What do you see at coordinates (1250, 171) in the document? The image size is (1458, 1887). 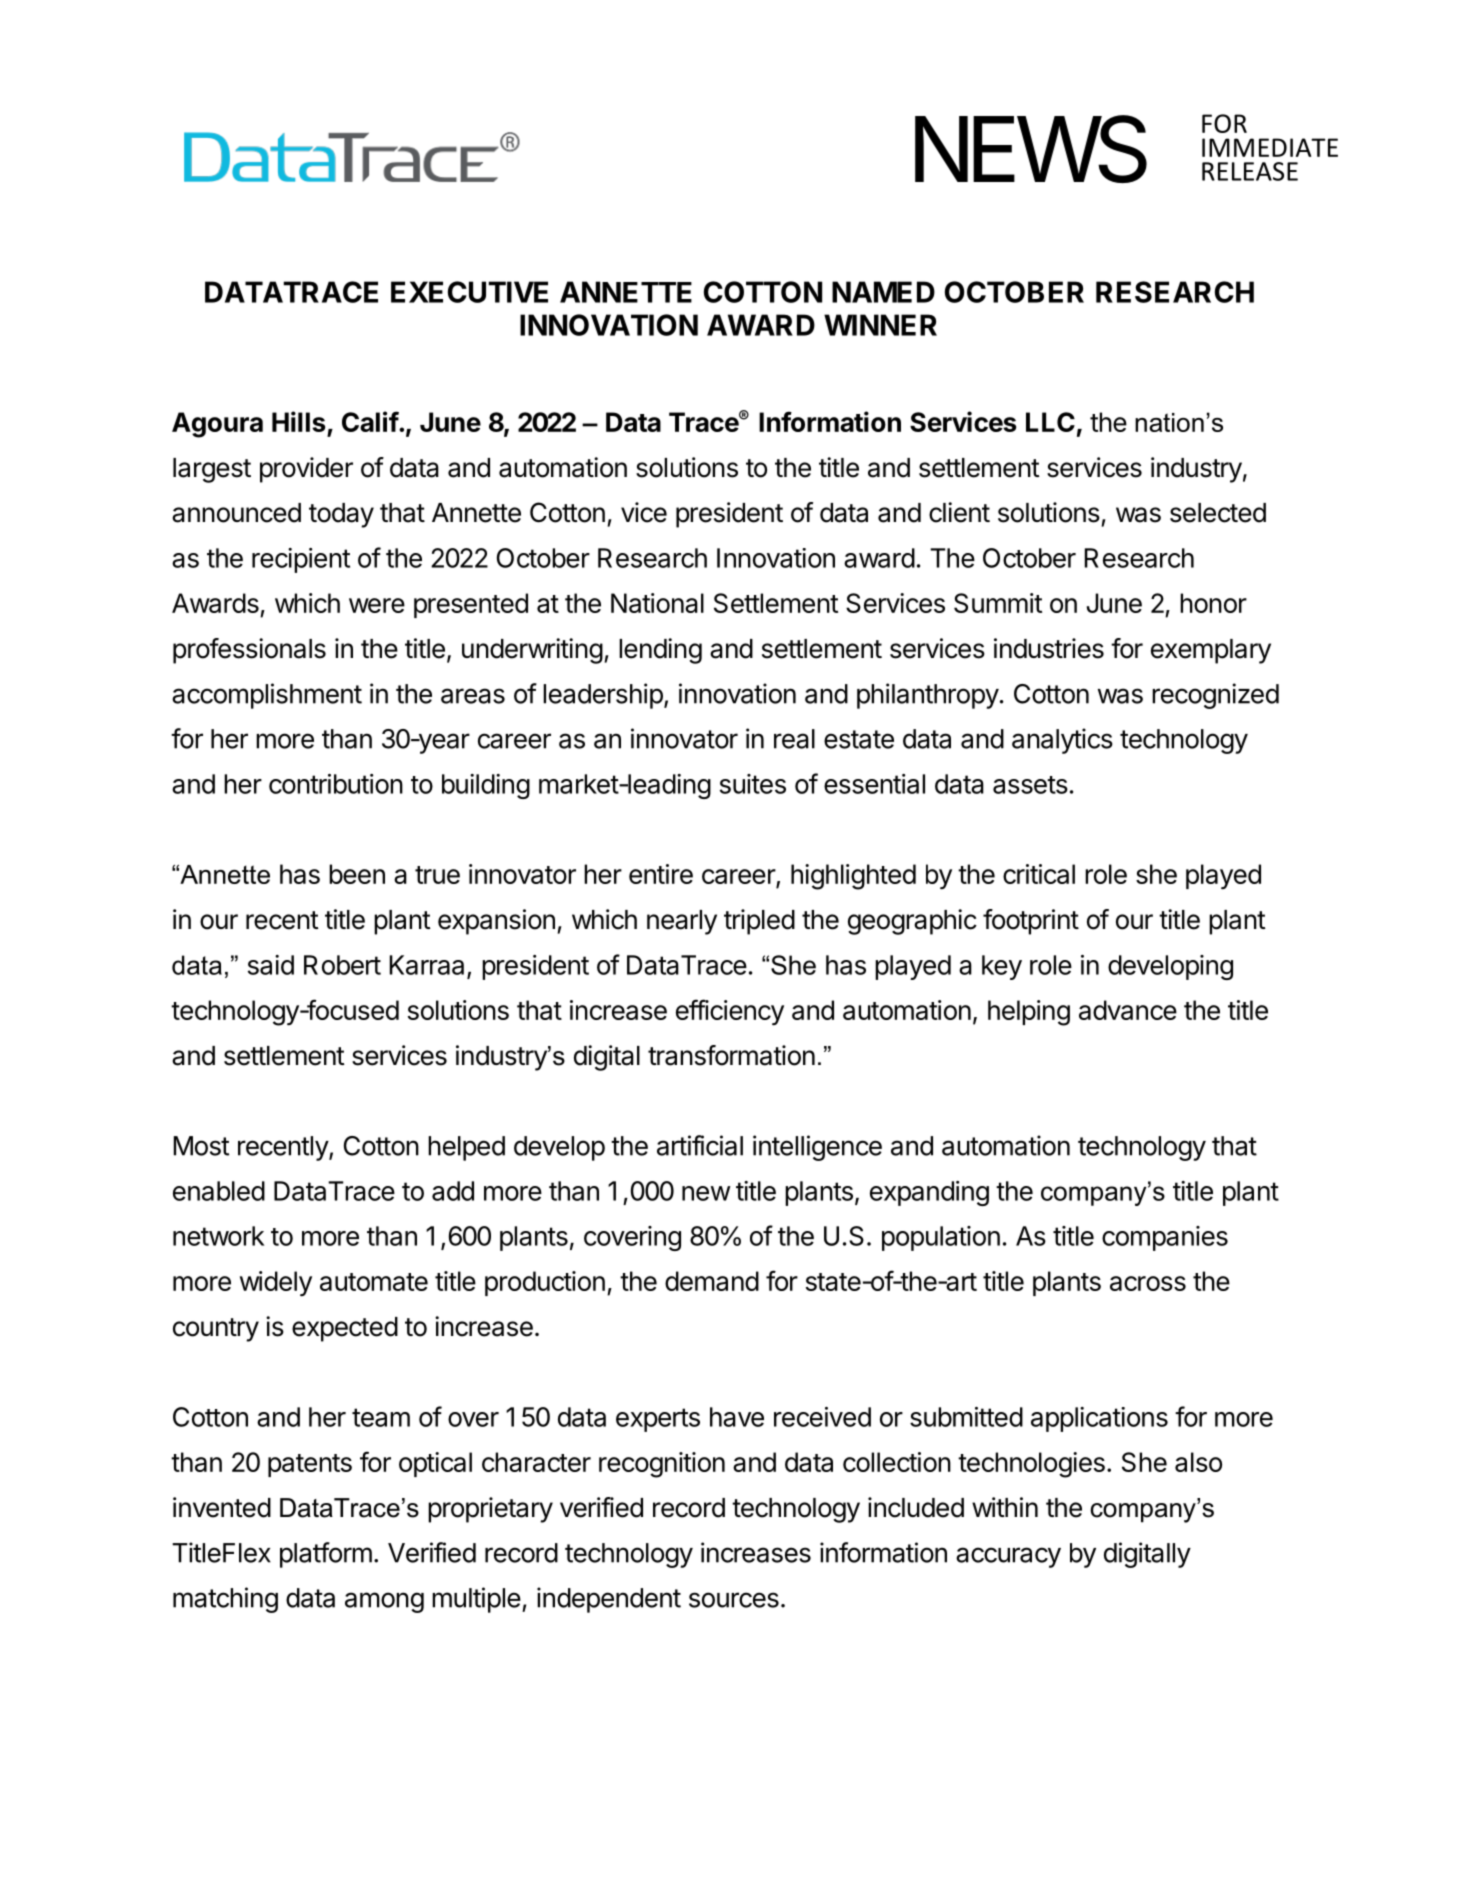 I see `RELEASE` at bounding box center [1250, 171].
